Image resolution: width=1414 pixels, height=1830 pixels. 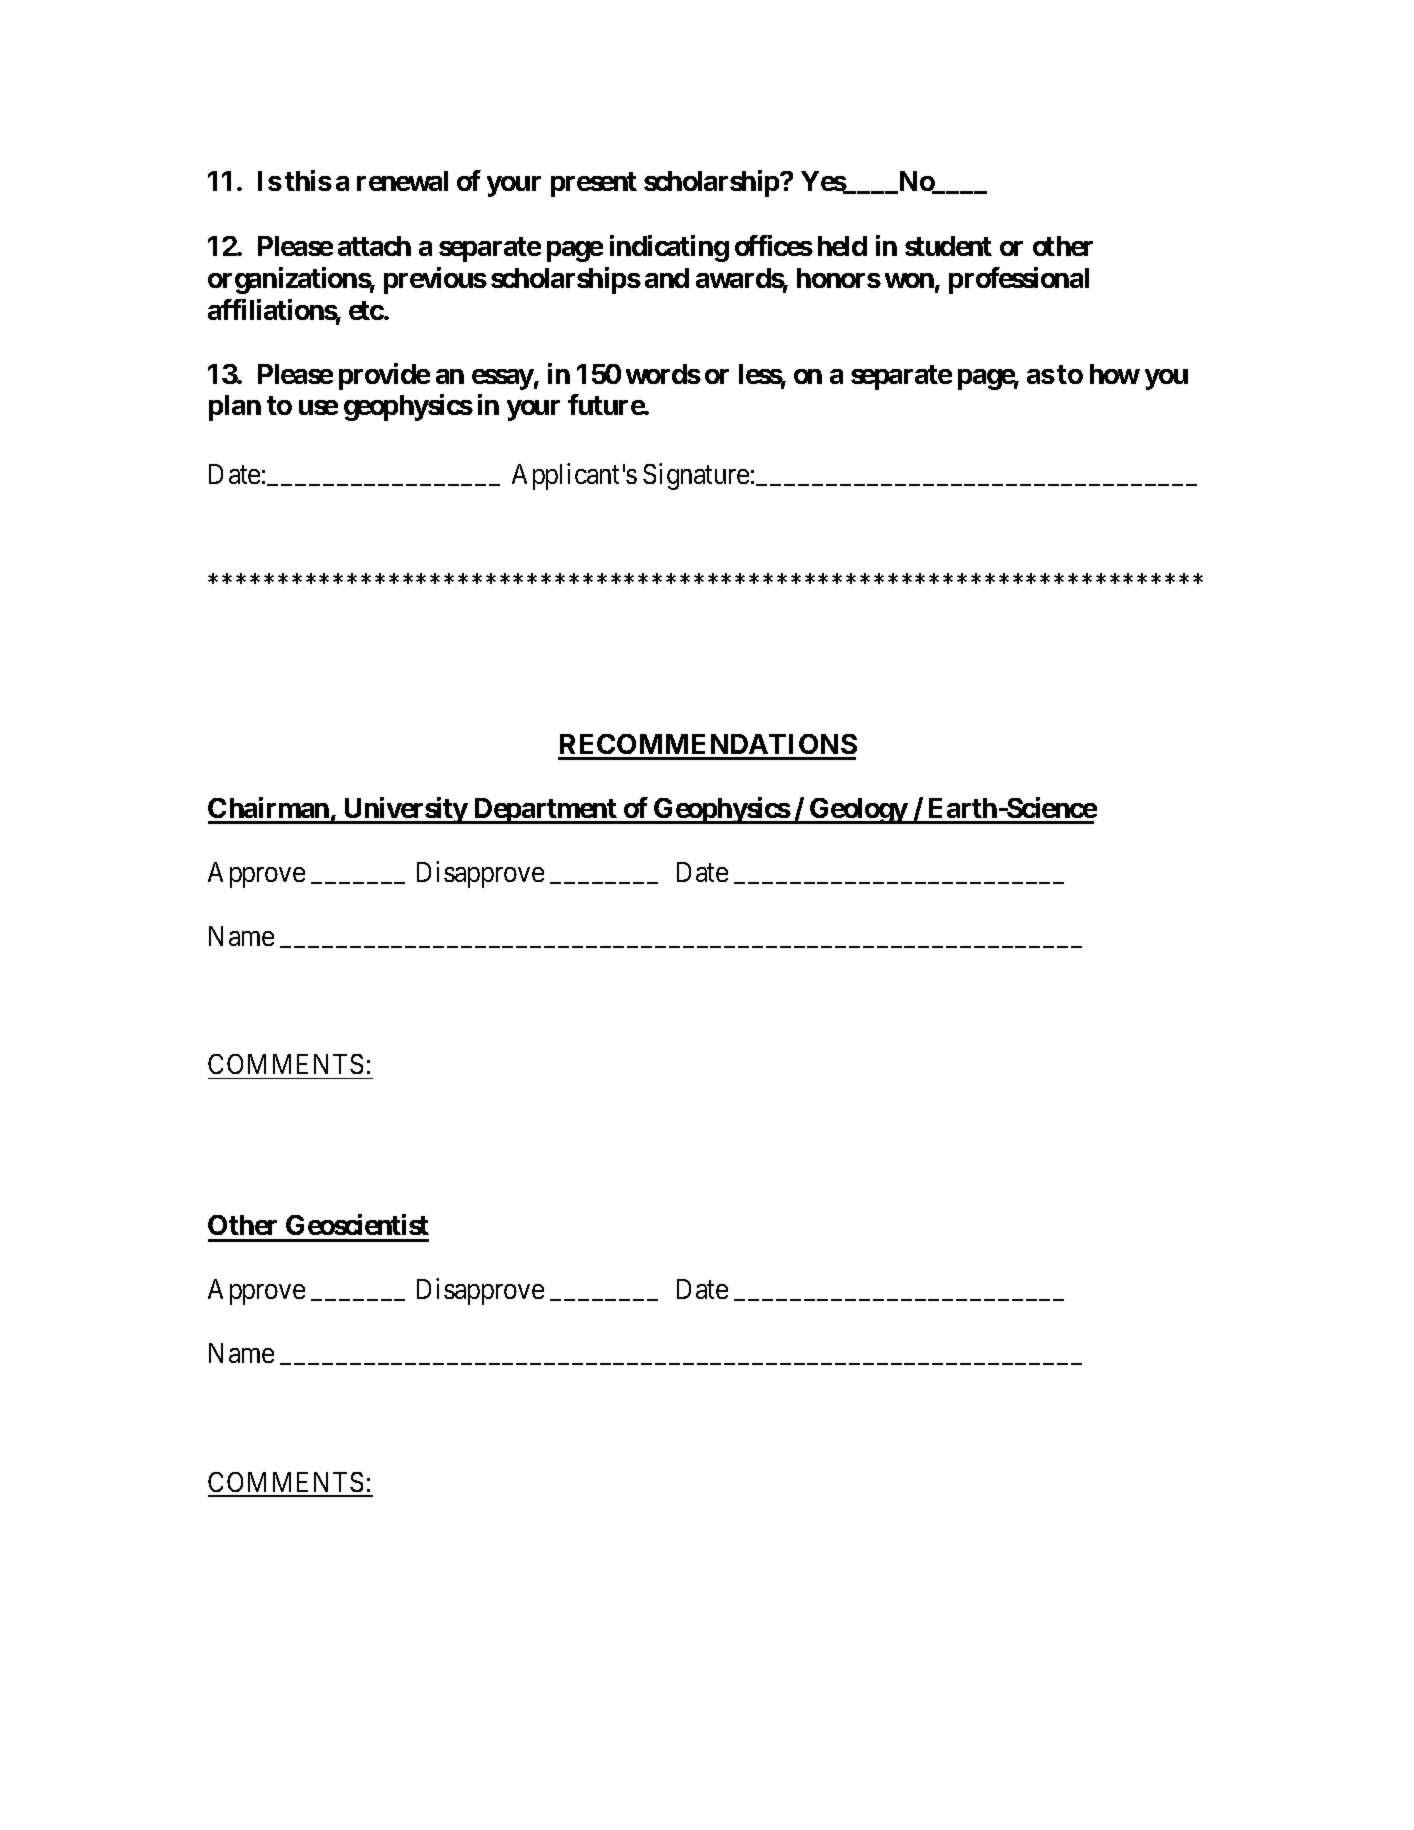 I want to click on renewal, so click(x=402, y=181).
